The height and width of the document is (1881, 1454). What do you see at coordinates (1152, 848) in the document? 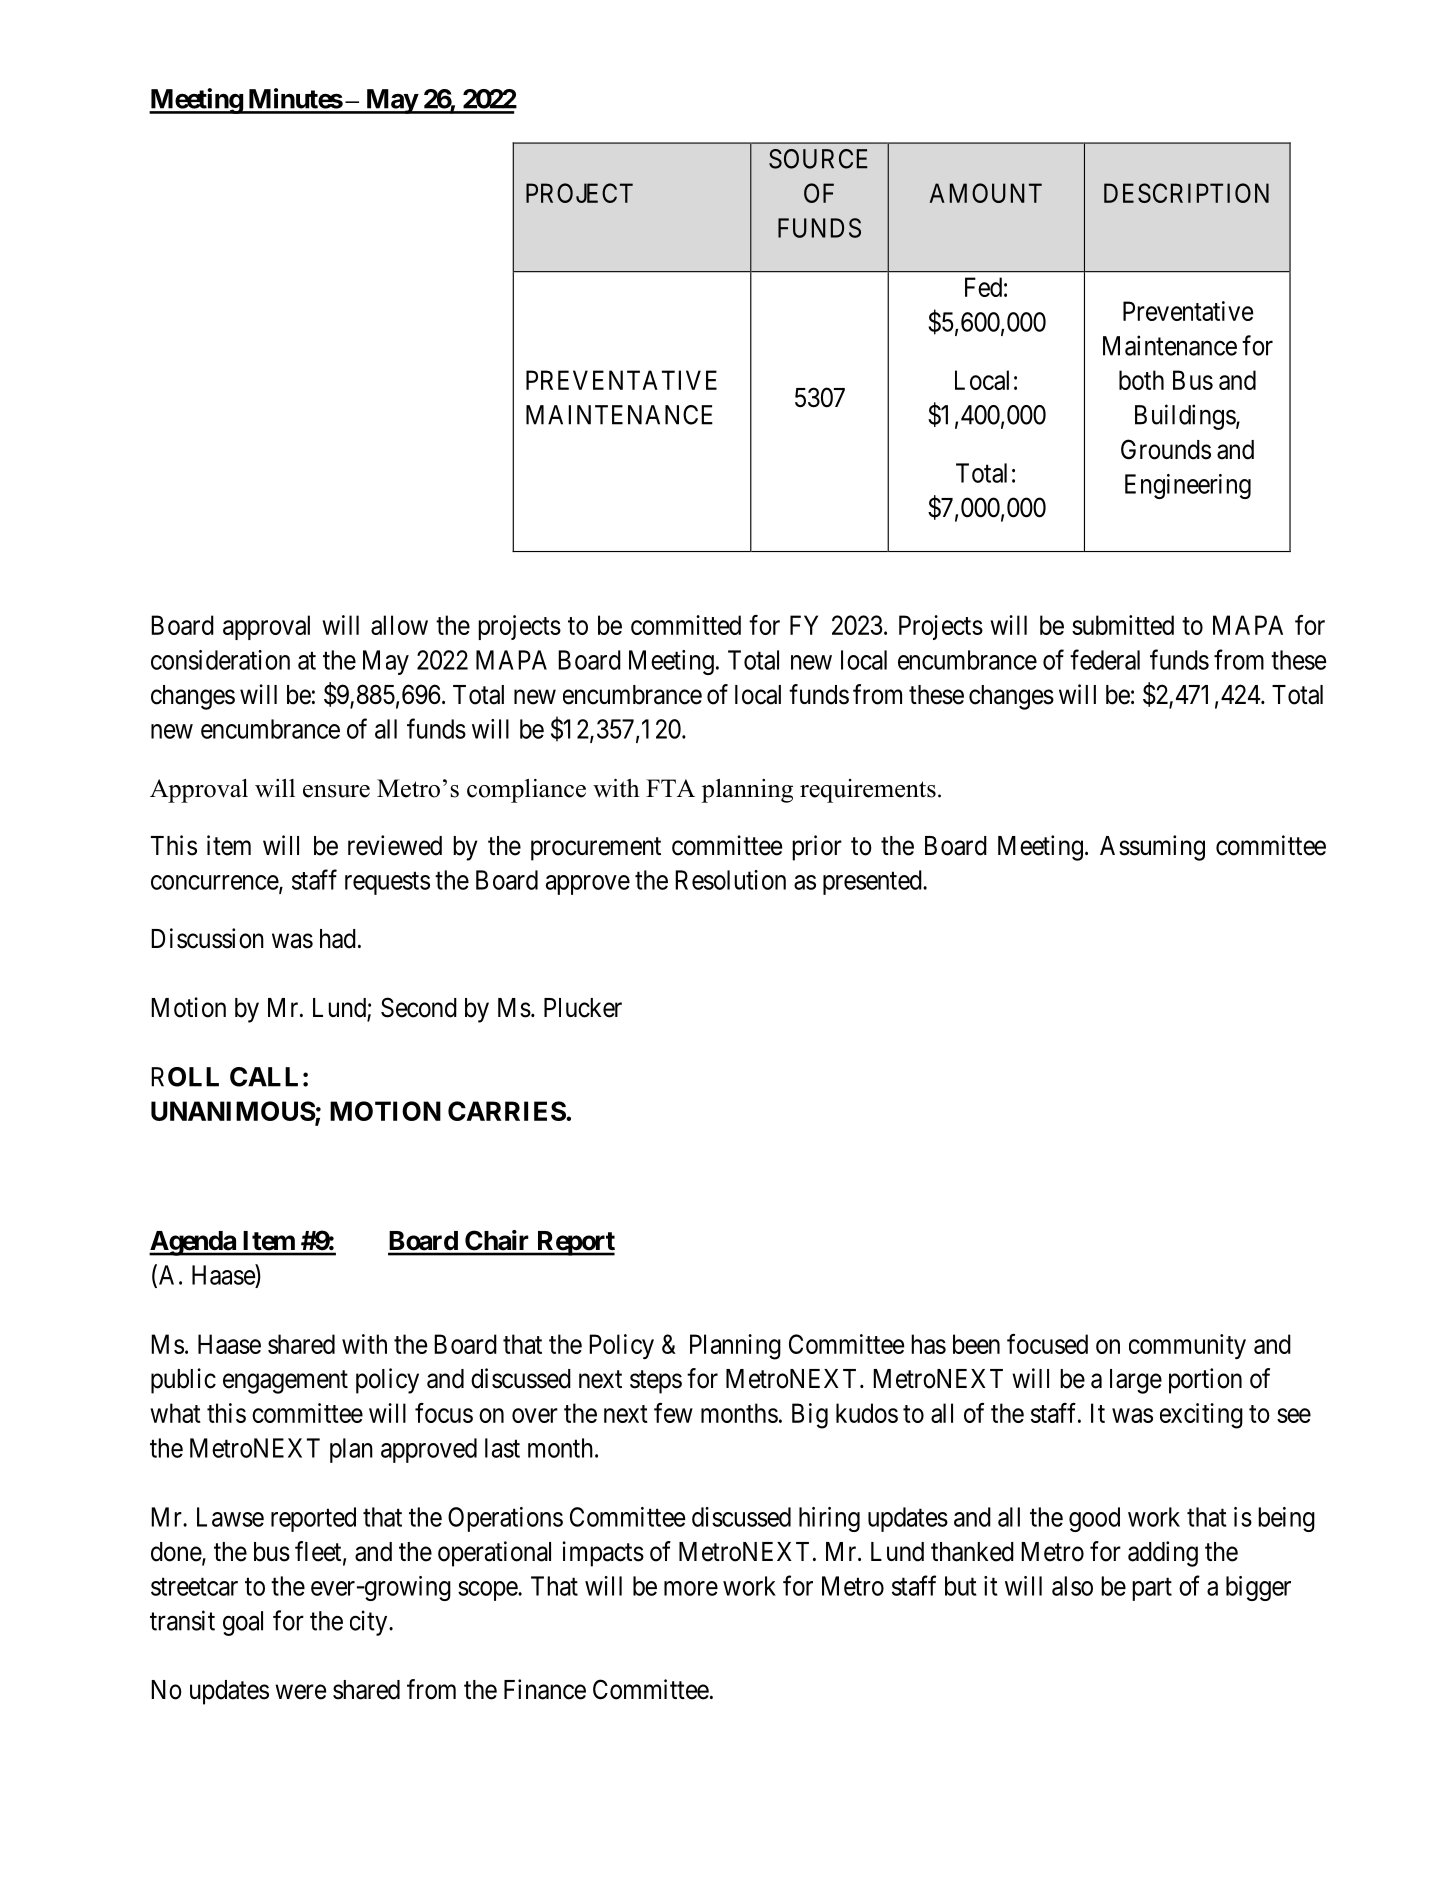
I see `Assuming` at bounding box center [1152, 848].
